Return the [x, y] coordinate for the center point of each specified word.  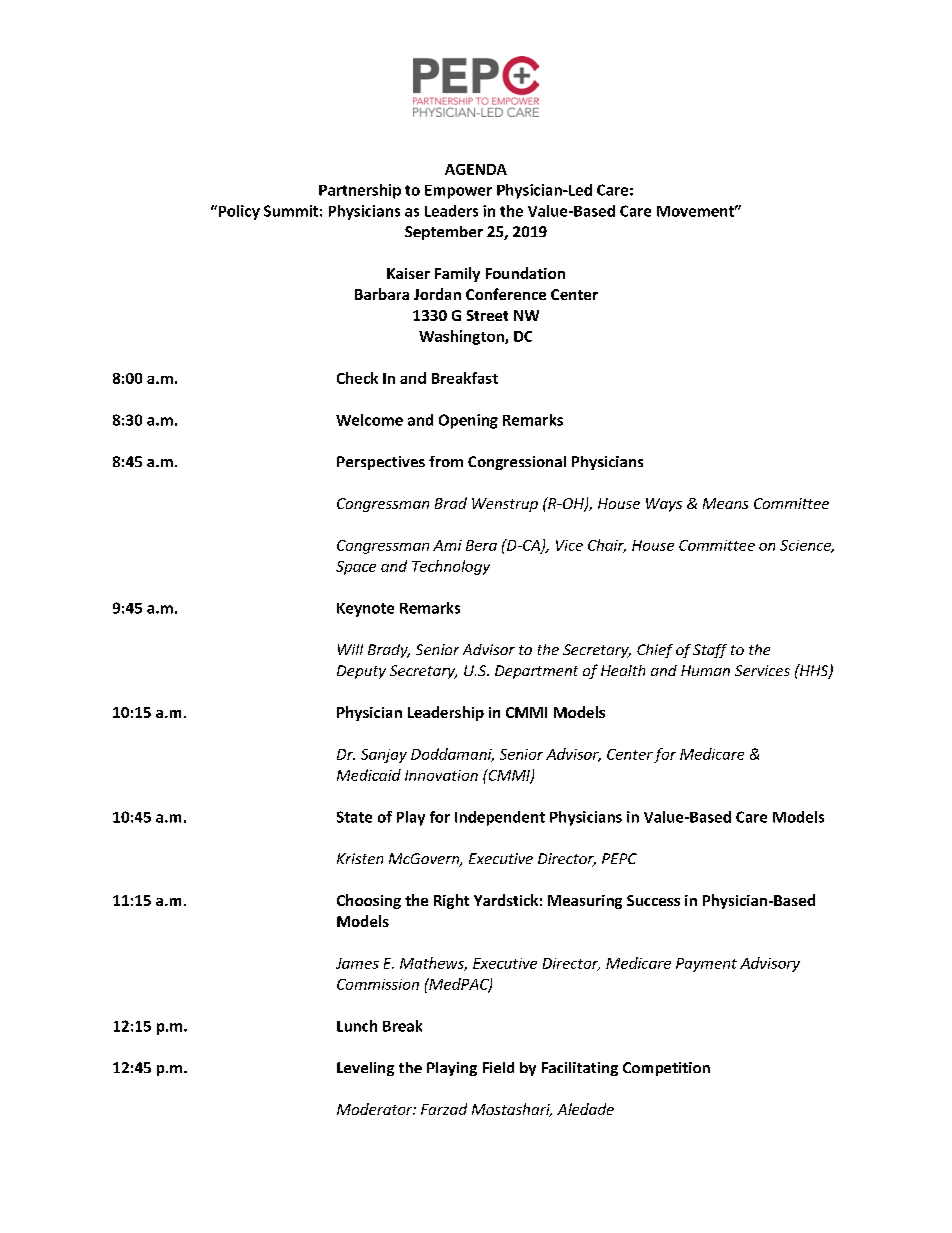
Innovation [441, 775]
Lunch [357, 1026]
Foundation [525, 273]
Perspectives [381, 463]
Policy [238, 212]
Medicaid [369, 775]
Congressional [517, 463]
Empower [458, 192]
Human [705, 670]
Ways [664, 505]
